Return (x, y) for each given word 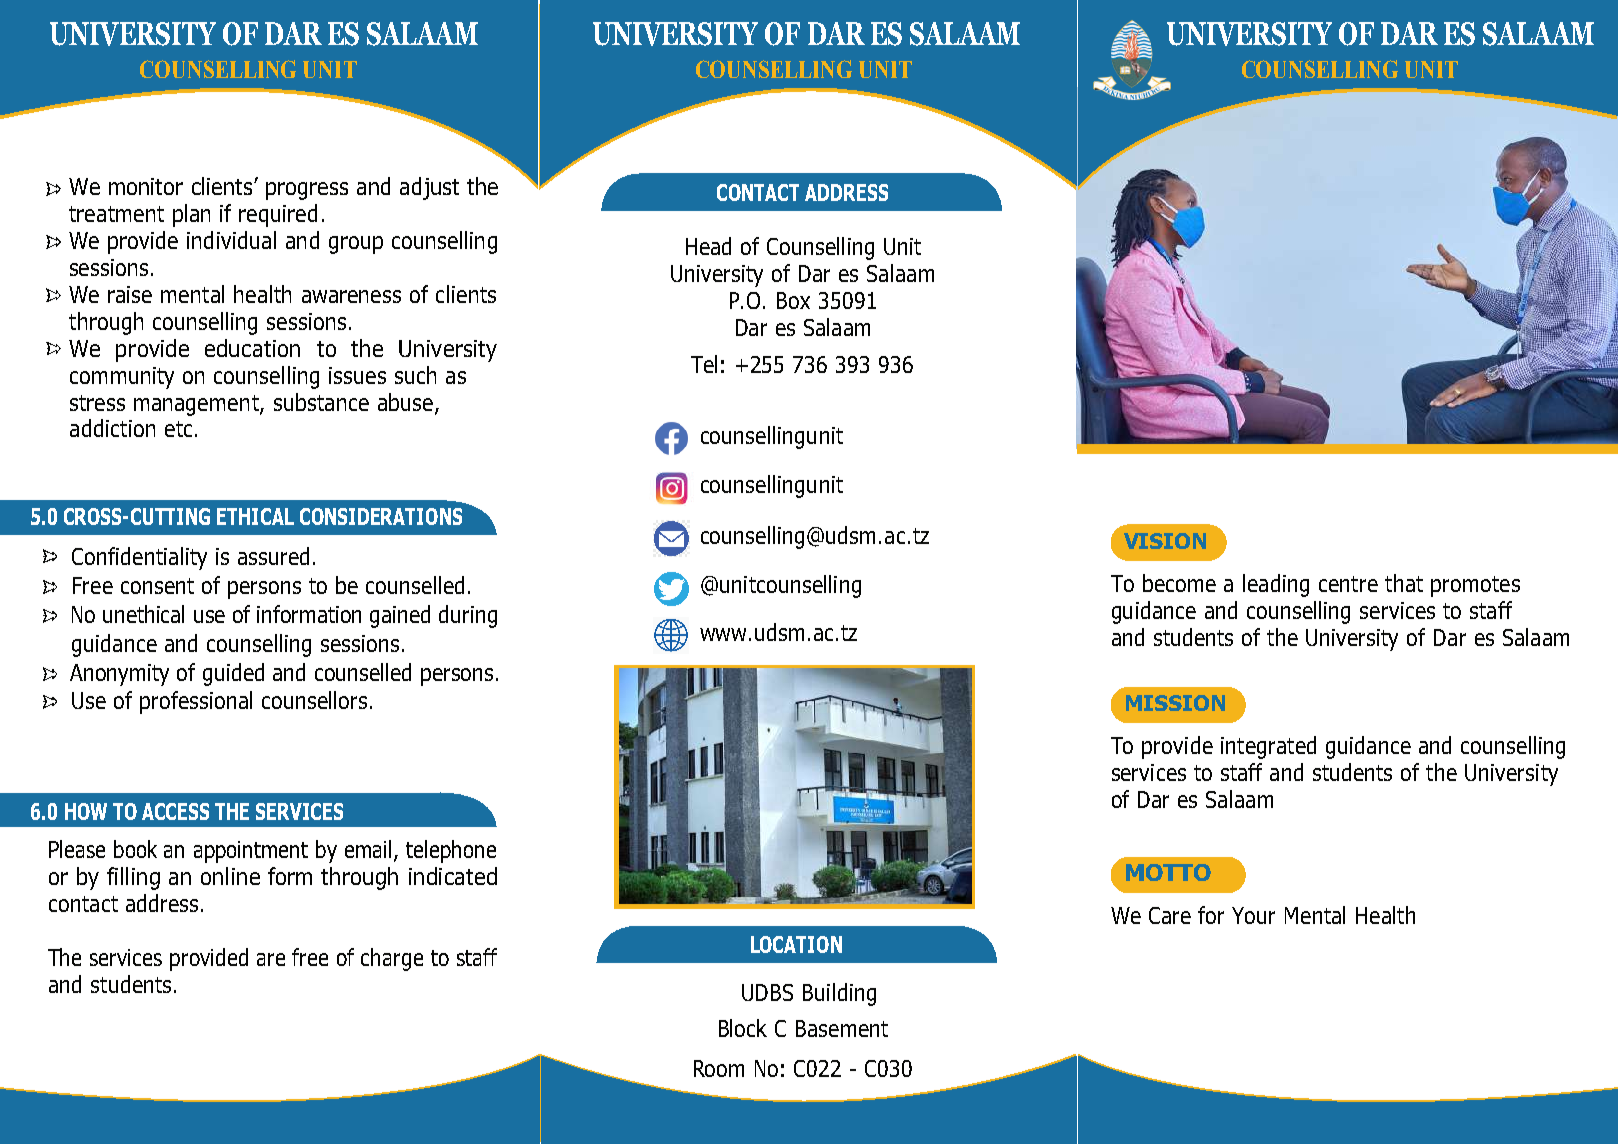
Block (743, 1028)
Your (1253, 915)
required (278, 215)
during (468, 616)
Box (793, 300)
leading (1276, 585)
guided (233, 674)
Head (708, 246)
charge (392, 959)
